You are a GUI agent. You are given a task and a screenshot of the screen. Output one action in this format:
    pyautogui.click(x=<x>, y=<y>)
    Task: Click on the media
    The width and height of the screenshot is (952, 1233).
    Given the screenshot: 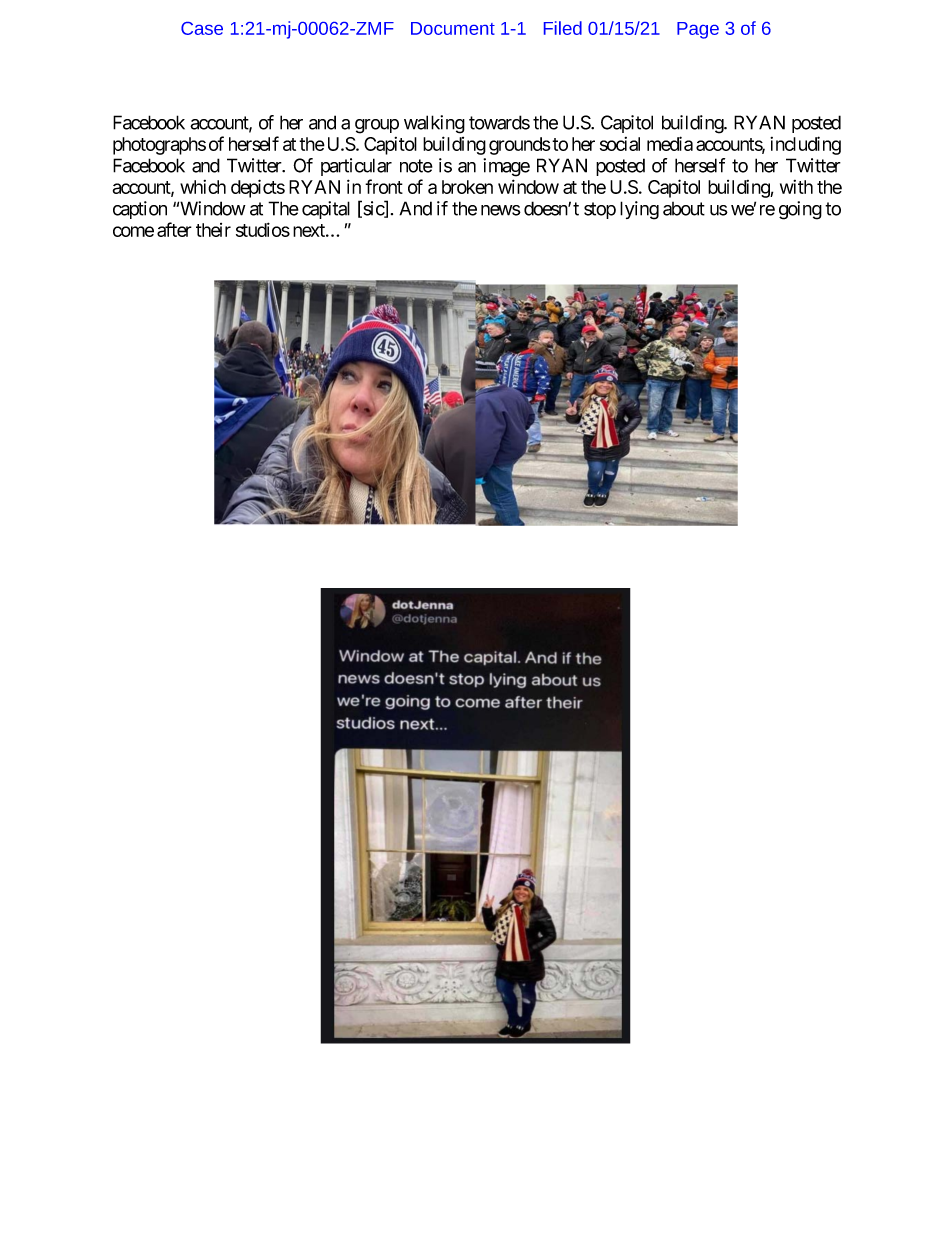 What is the action you would take?
    pyautogui.click(x=670, y=143)
